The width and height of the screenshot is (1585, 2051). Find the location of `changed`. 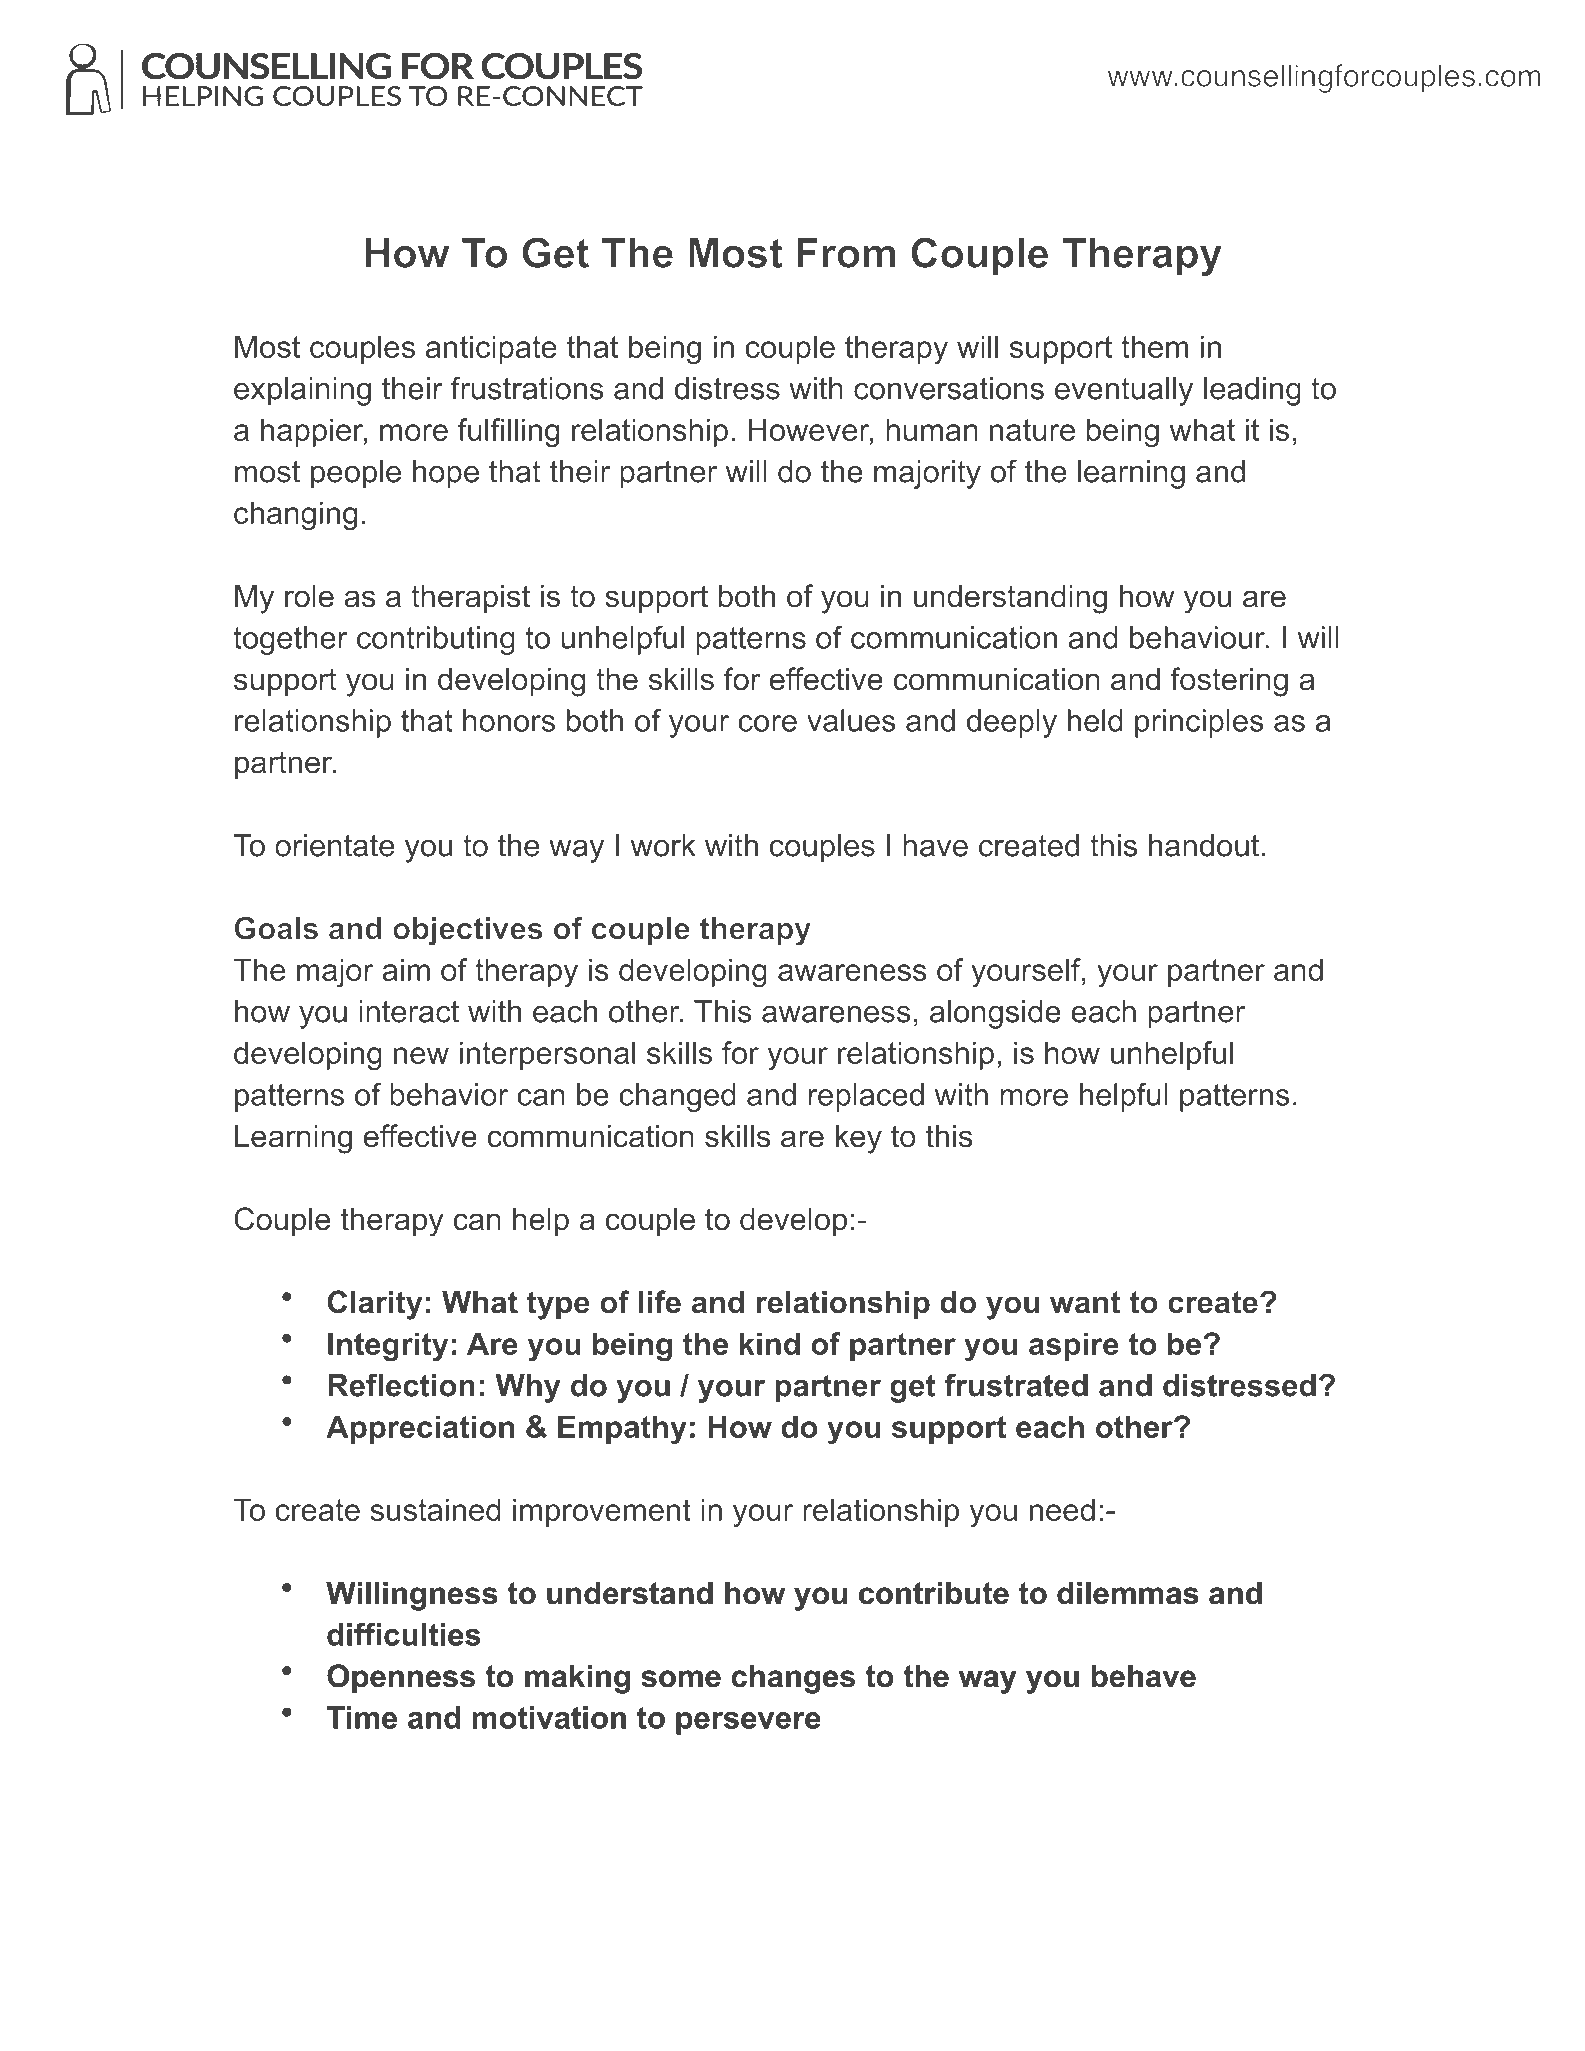

changed is located at coordinates (677, 1097).
